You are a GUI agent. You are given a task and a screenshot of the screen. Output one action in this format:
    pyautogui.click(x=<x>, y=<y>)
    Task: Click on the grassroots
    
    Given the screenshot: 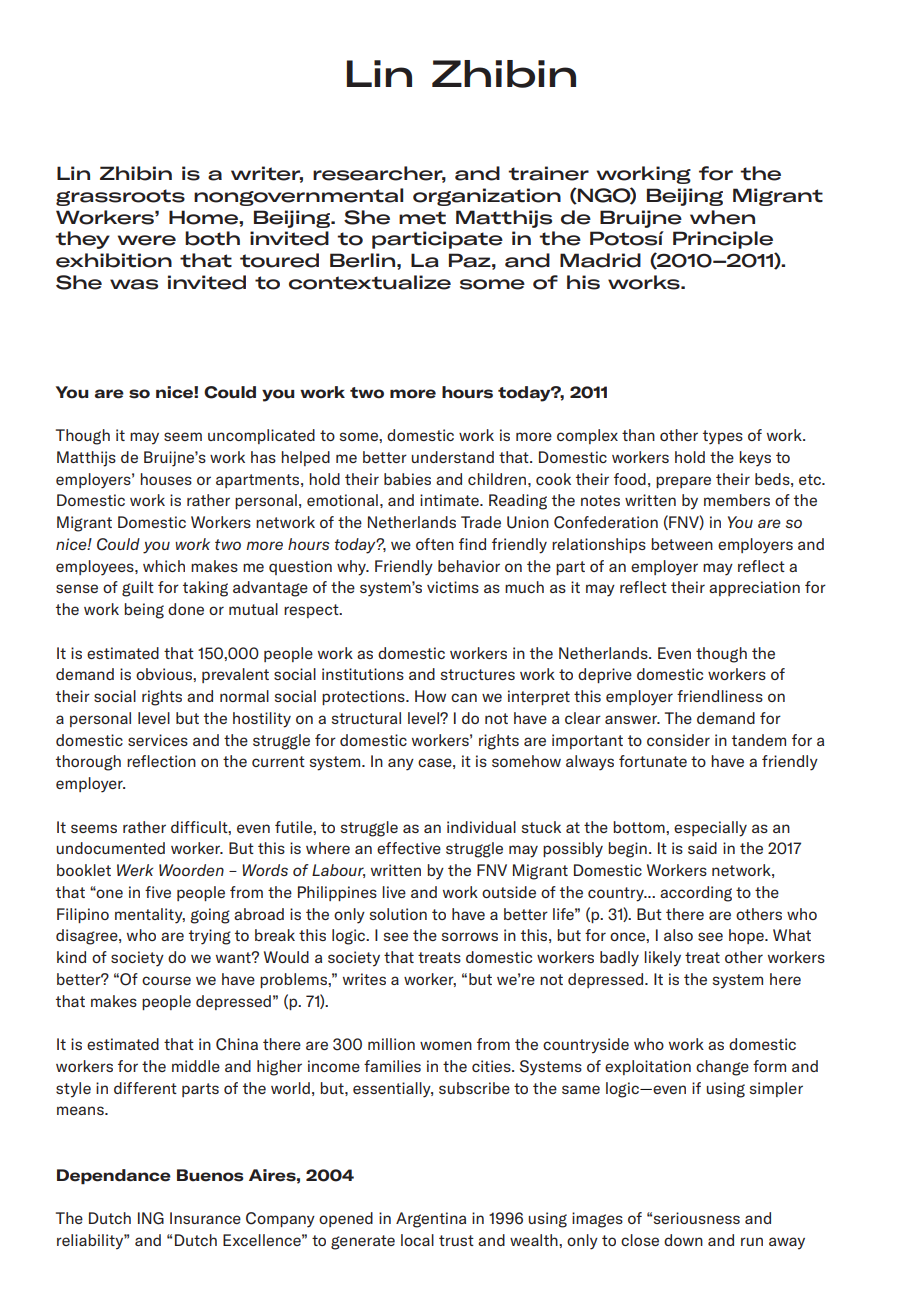 What is the action you would take?
    pyautogui.click(x=120, y=197)
